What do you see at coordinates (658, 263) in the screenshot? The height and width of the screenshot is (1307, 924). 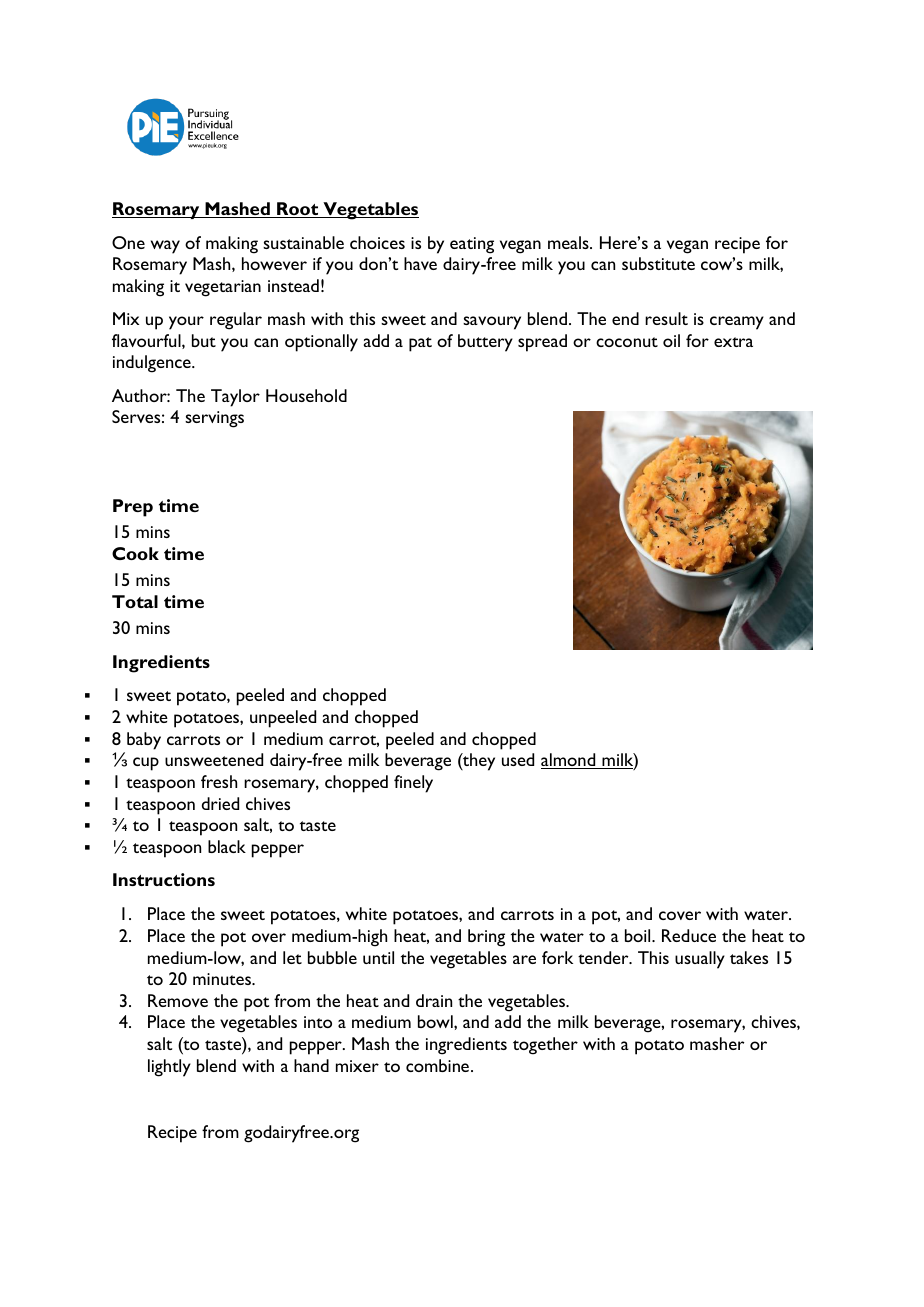 I see `substitute` at bounding box center [658, 263].
